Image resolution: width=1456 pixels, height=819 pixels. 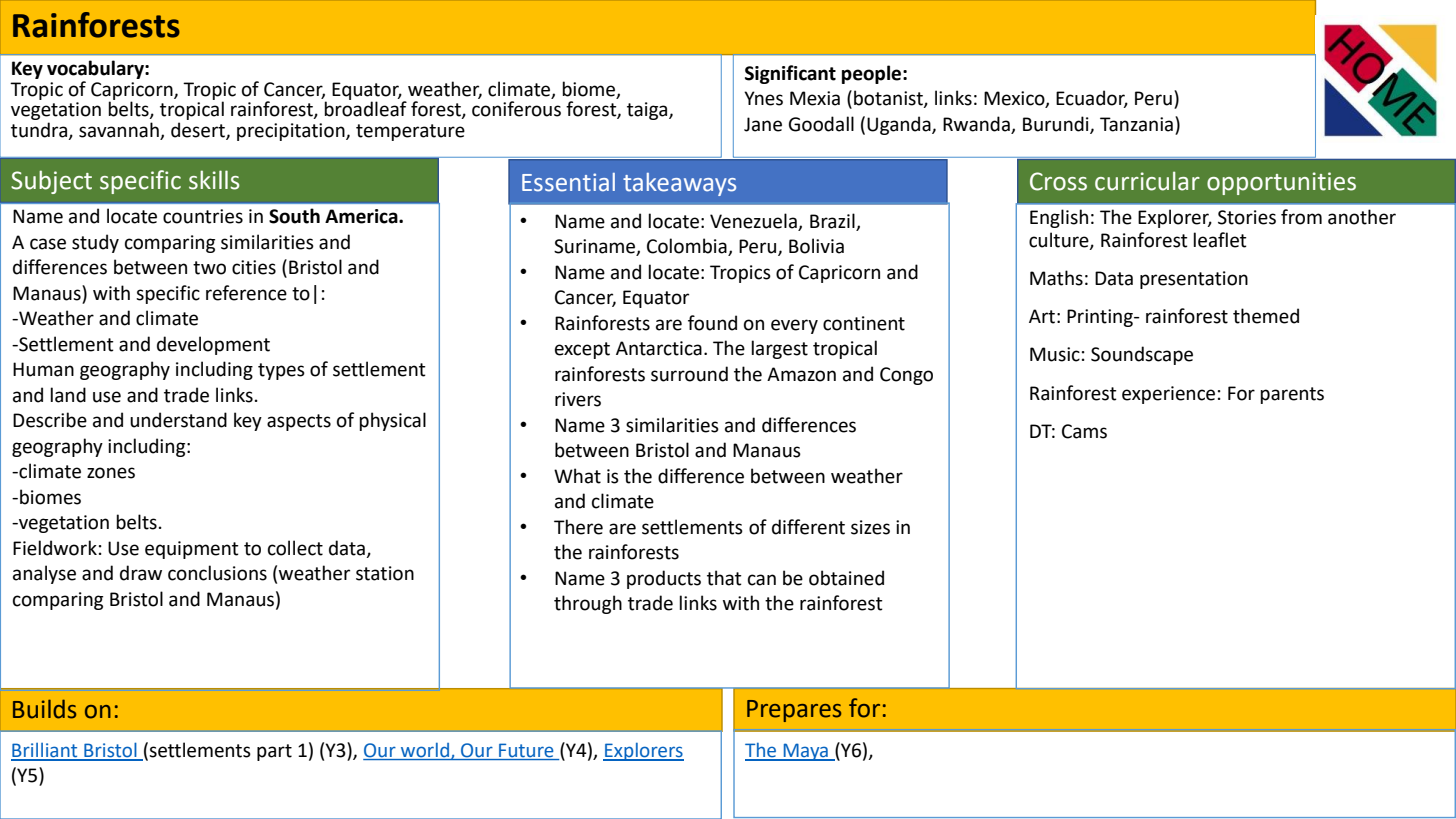 What do you see at coordinates (1136, 124) in the screenshot?
I see `Tanzania` at bounding box center [1136, 124].
